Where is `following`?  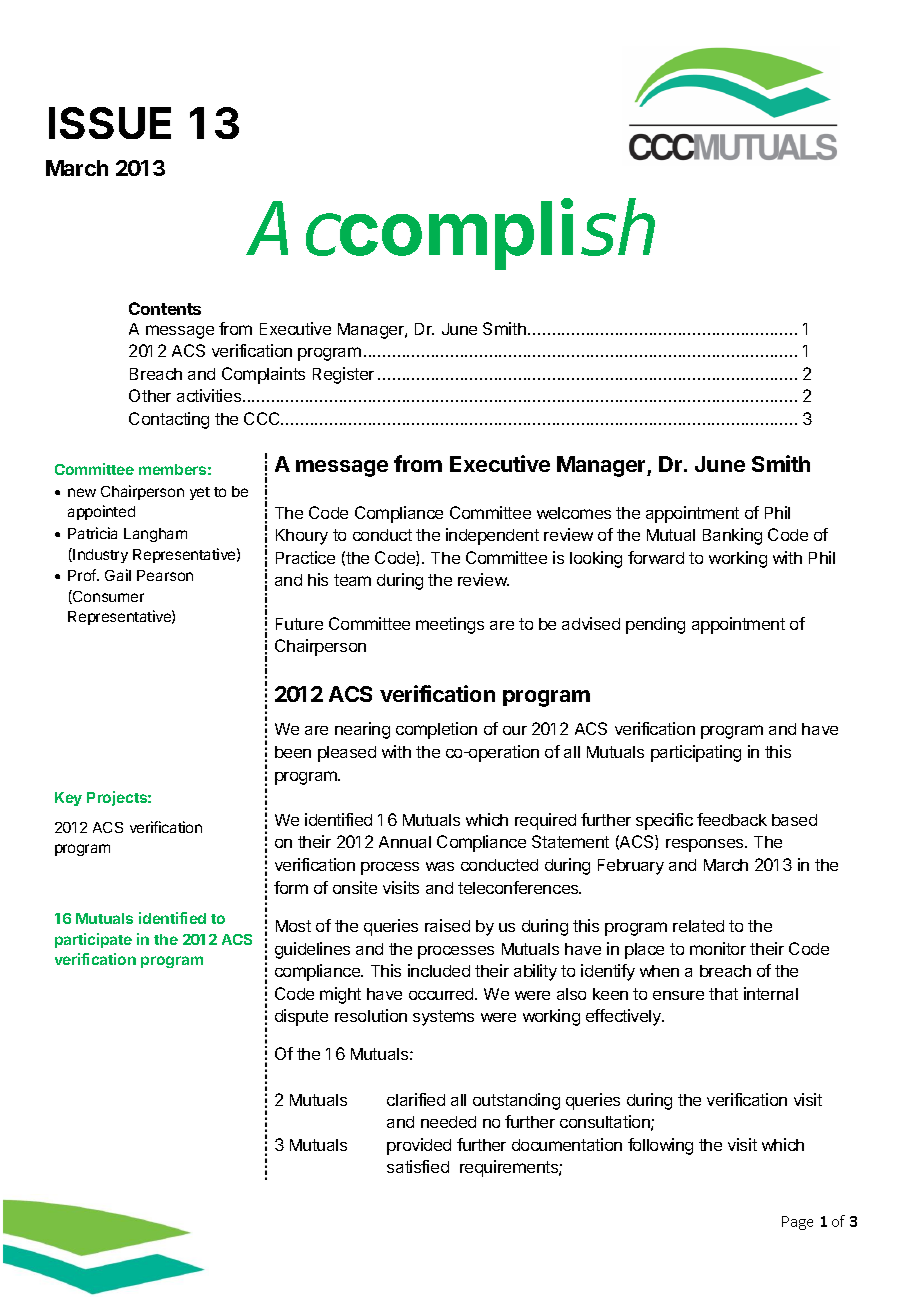
following is located at coordinates (660, 1146).
